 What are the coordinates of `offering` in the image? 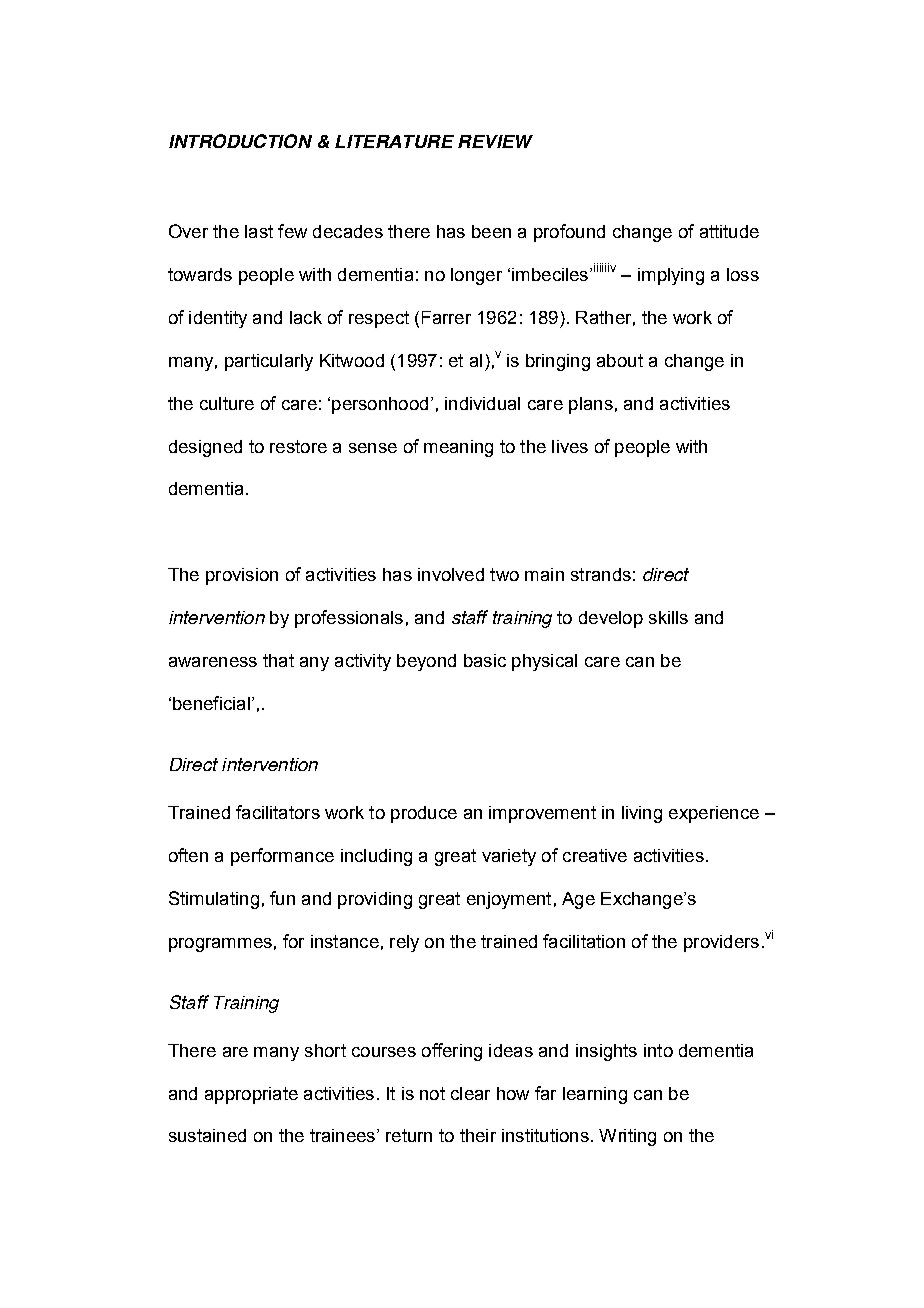 It's located at (452, 1052).
